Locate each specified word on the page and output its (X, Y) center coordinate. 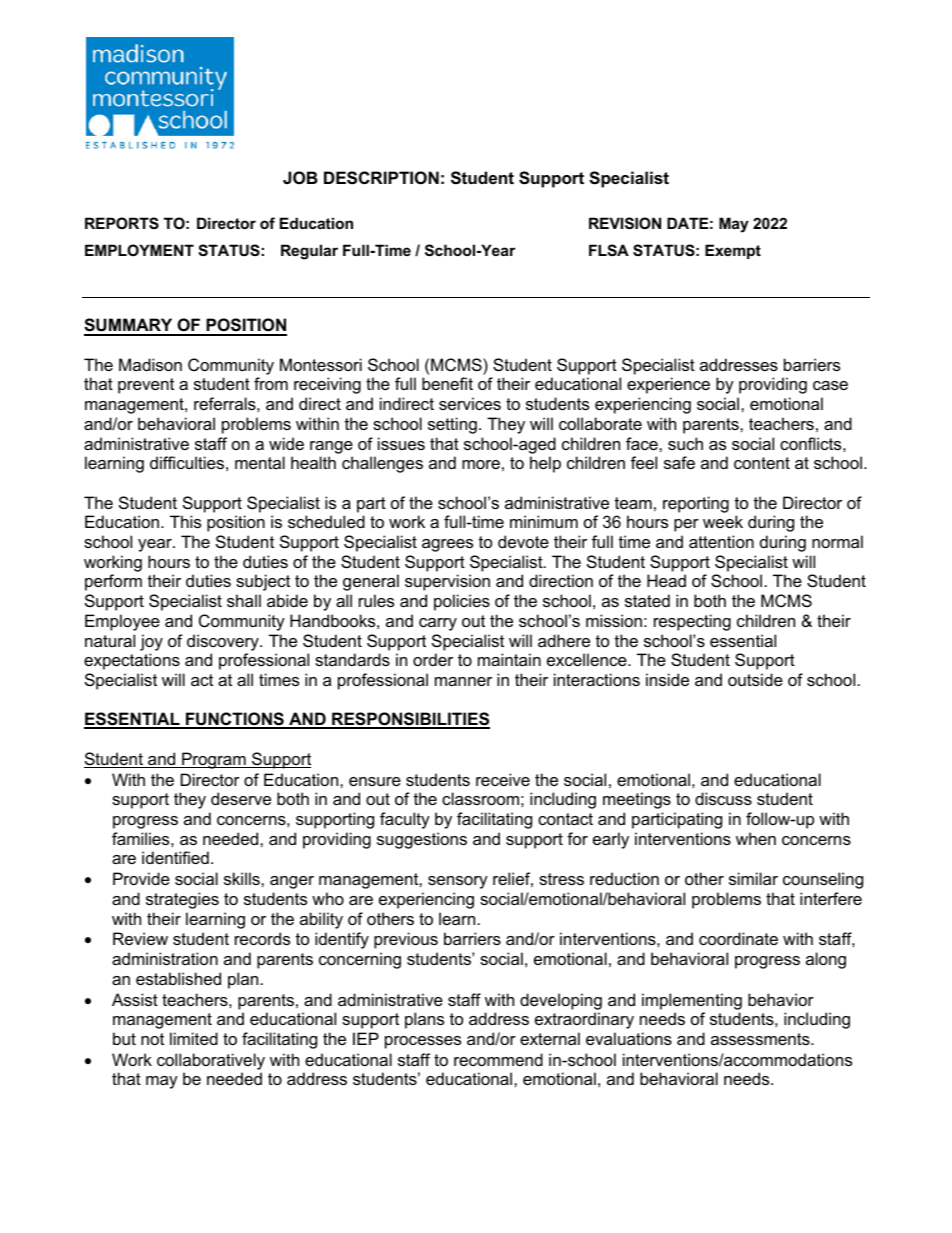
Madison (150, 364)
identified (175, 857)
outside (755, 679)
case (830, 385)
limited (194, 1038)
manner (463, 681)
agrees (447, 545)
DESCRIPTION (381, 178)
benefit (447, 383)
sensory (458, 882)
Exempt (733, 251)
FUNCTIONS (235, 720)
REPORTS (122, 223)
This (185, 521)
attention (721, 541)
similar (753, 878)
